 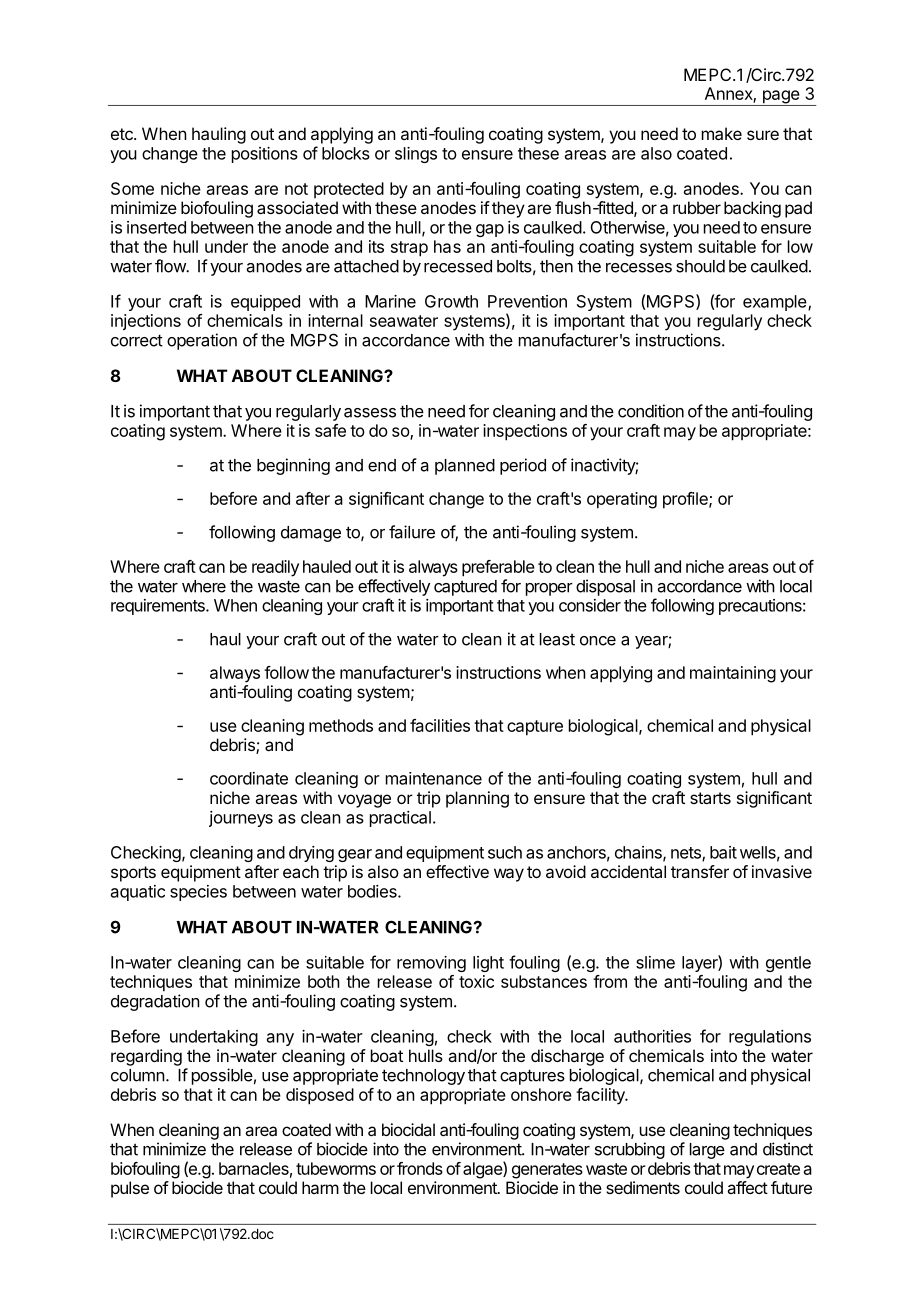 What do you see at coordinates (416, 155) in the image?
I see `slings` at bounding box center [416, 155].
